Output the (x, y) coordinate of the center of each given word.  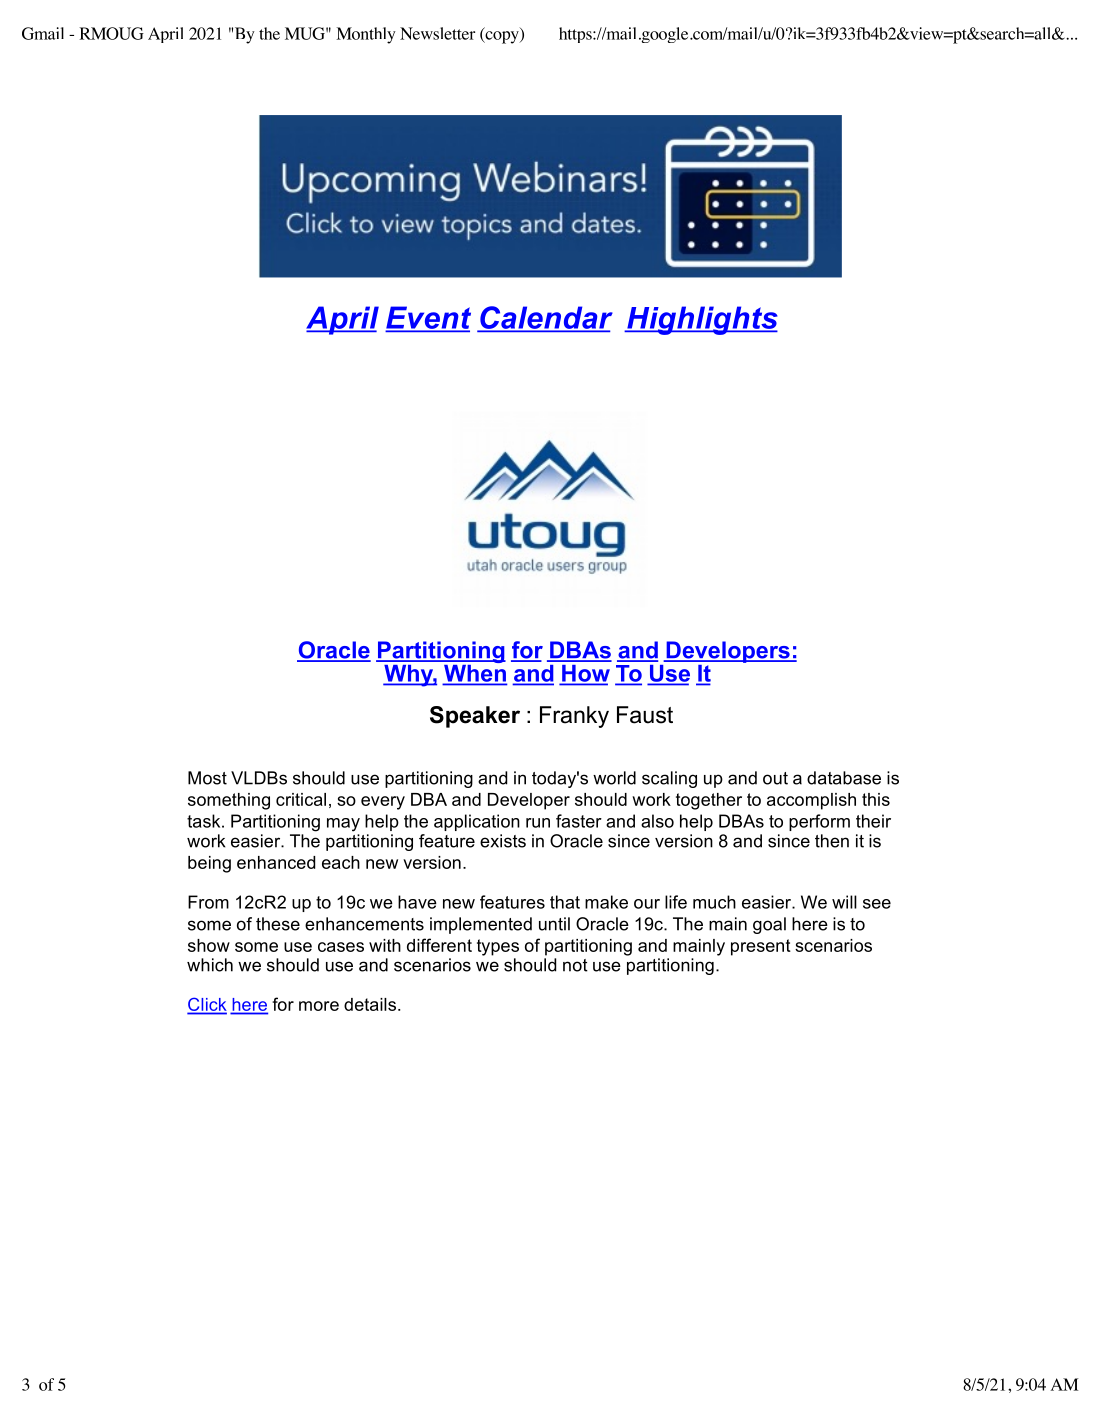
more (319, 1006)
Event (428, 318)
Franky (574, 717)
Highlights (701, 320)
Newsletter (437, 33)
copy (502, 36)
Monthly (366, 35)
